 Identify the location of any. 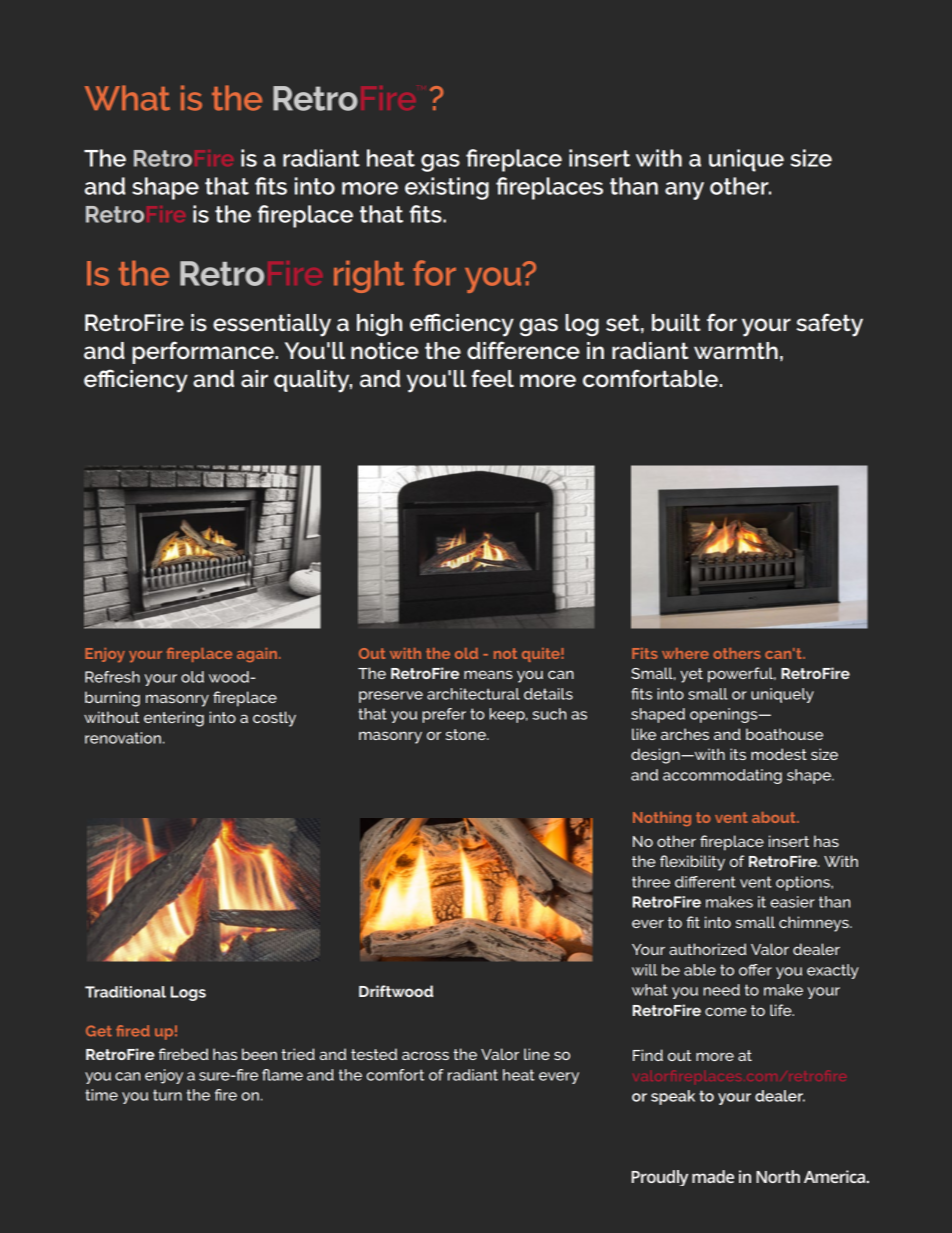
(684, 191).
